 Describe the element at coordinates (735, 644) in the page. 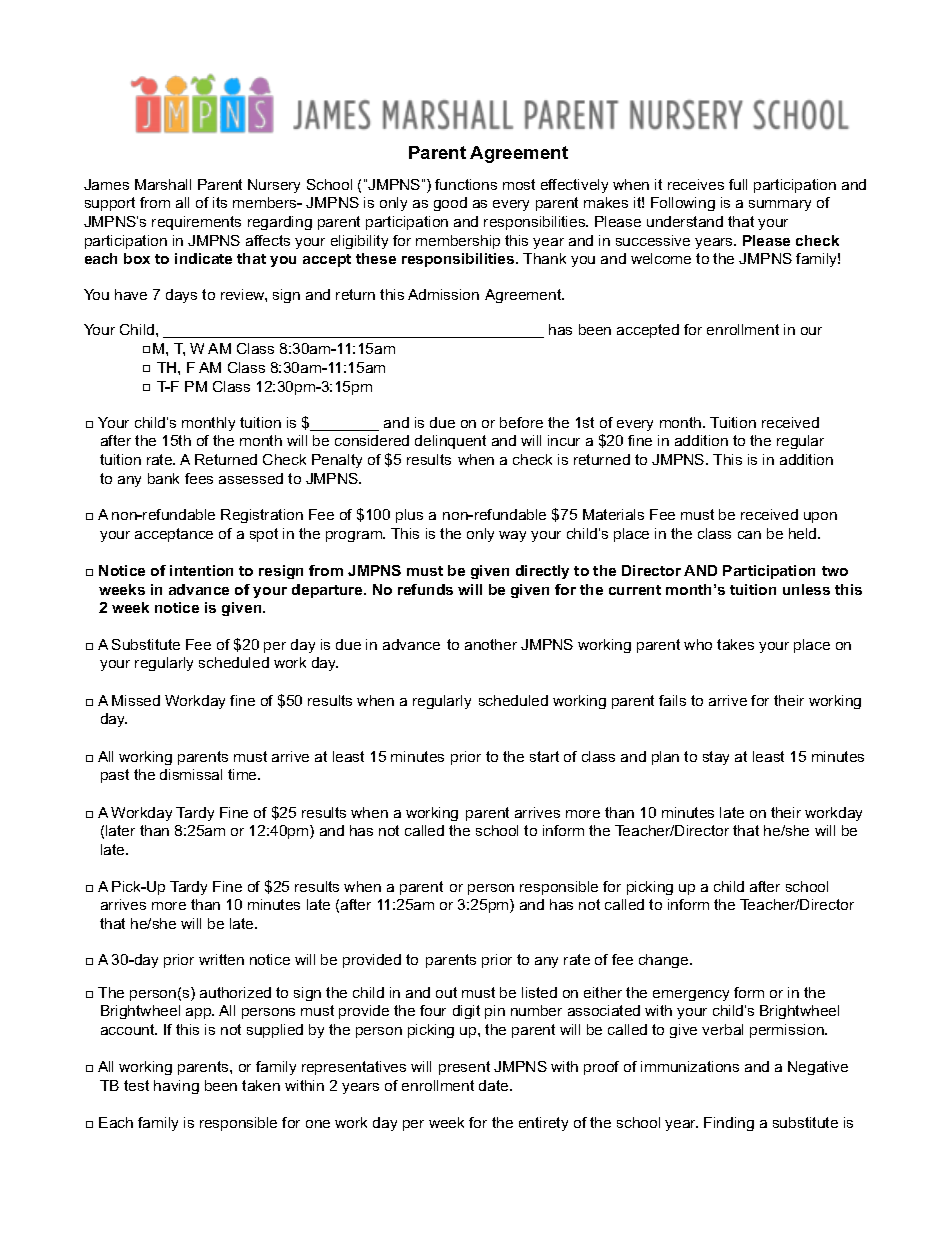

I see `takes` at that location.
